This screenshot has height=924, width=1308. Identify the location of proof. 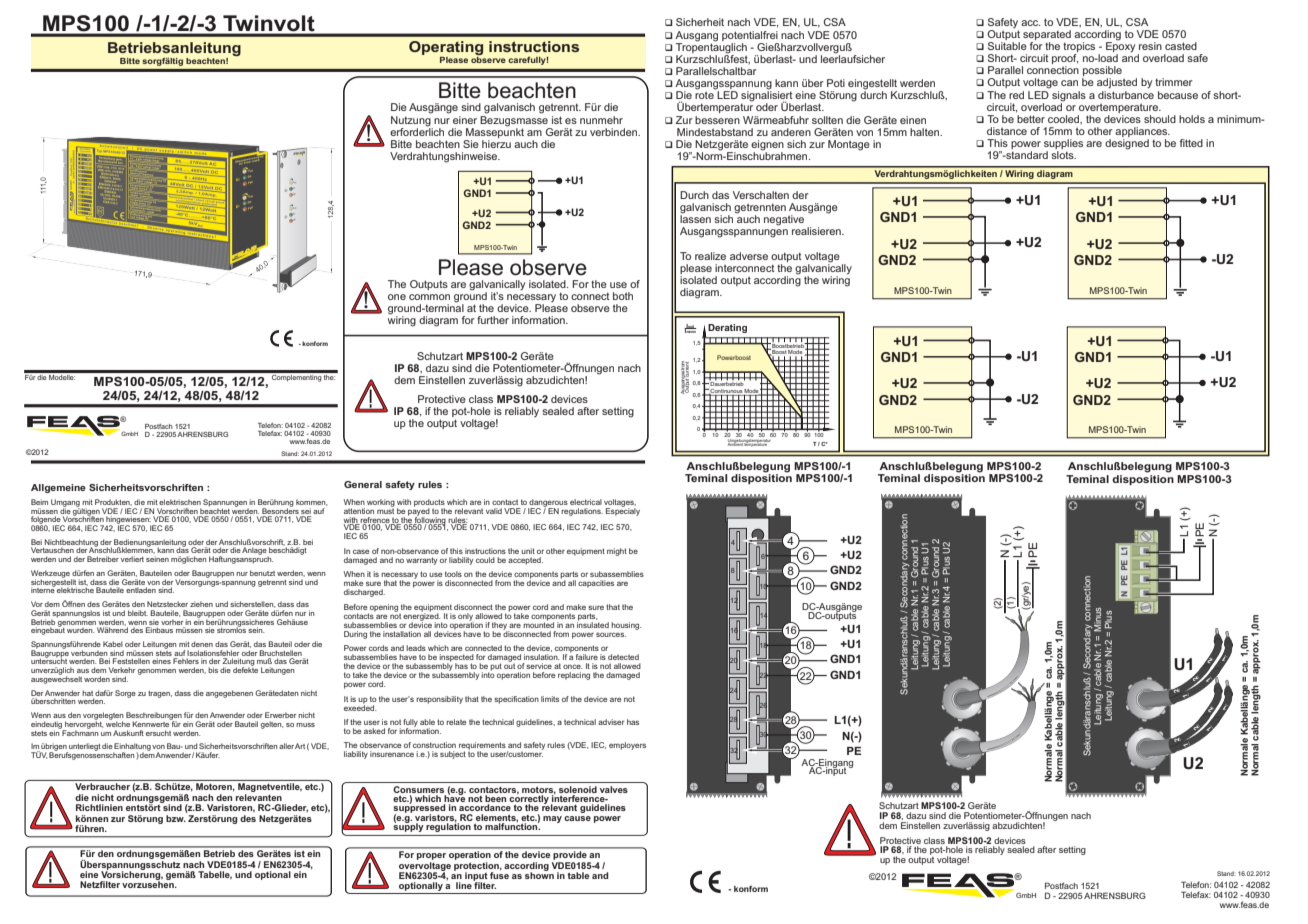
(1065, 60).
